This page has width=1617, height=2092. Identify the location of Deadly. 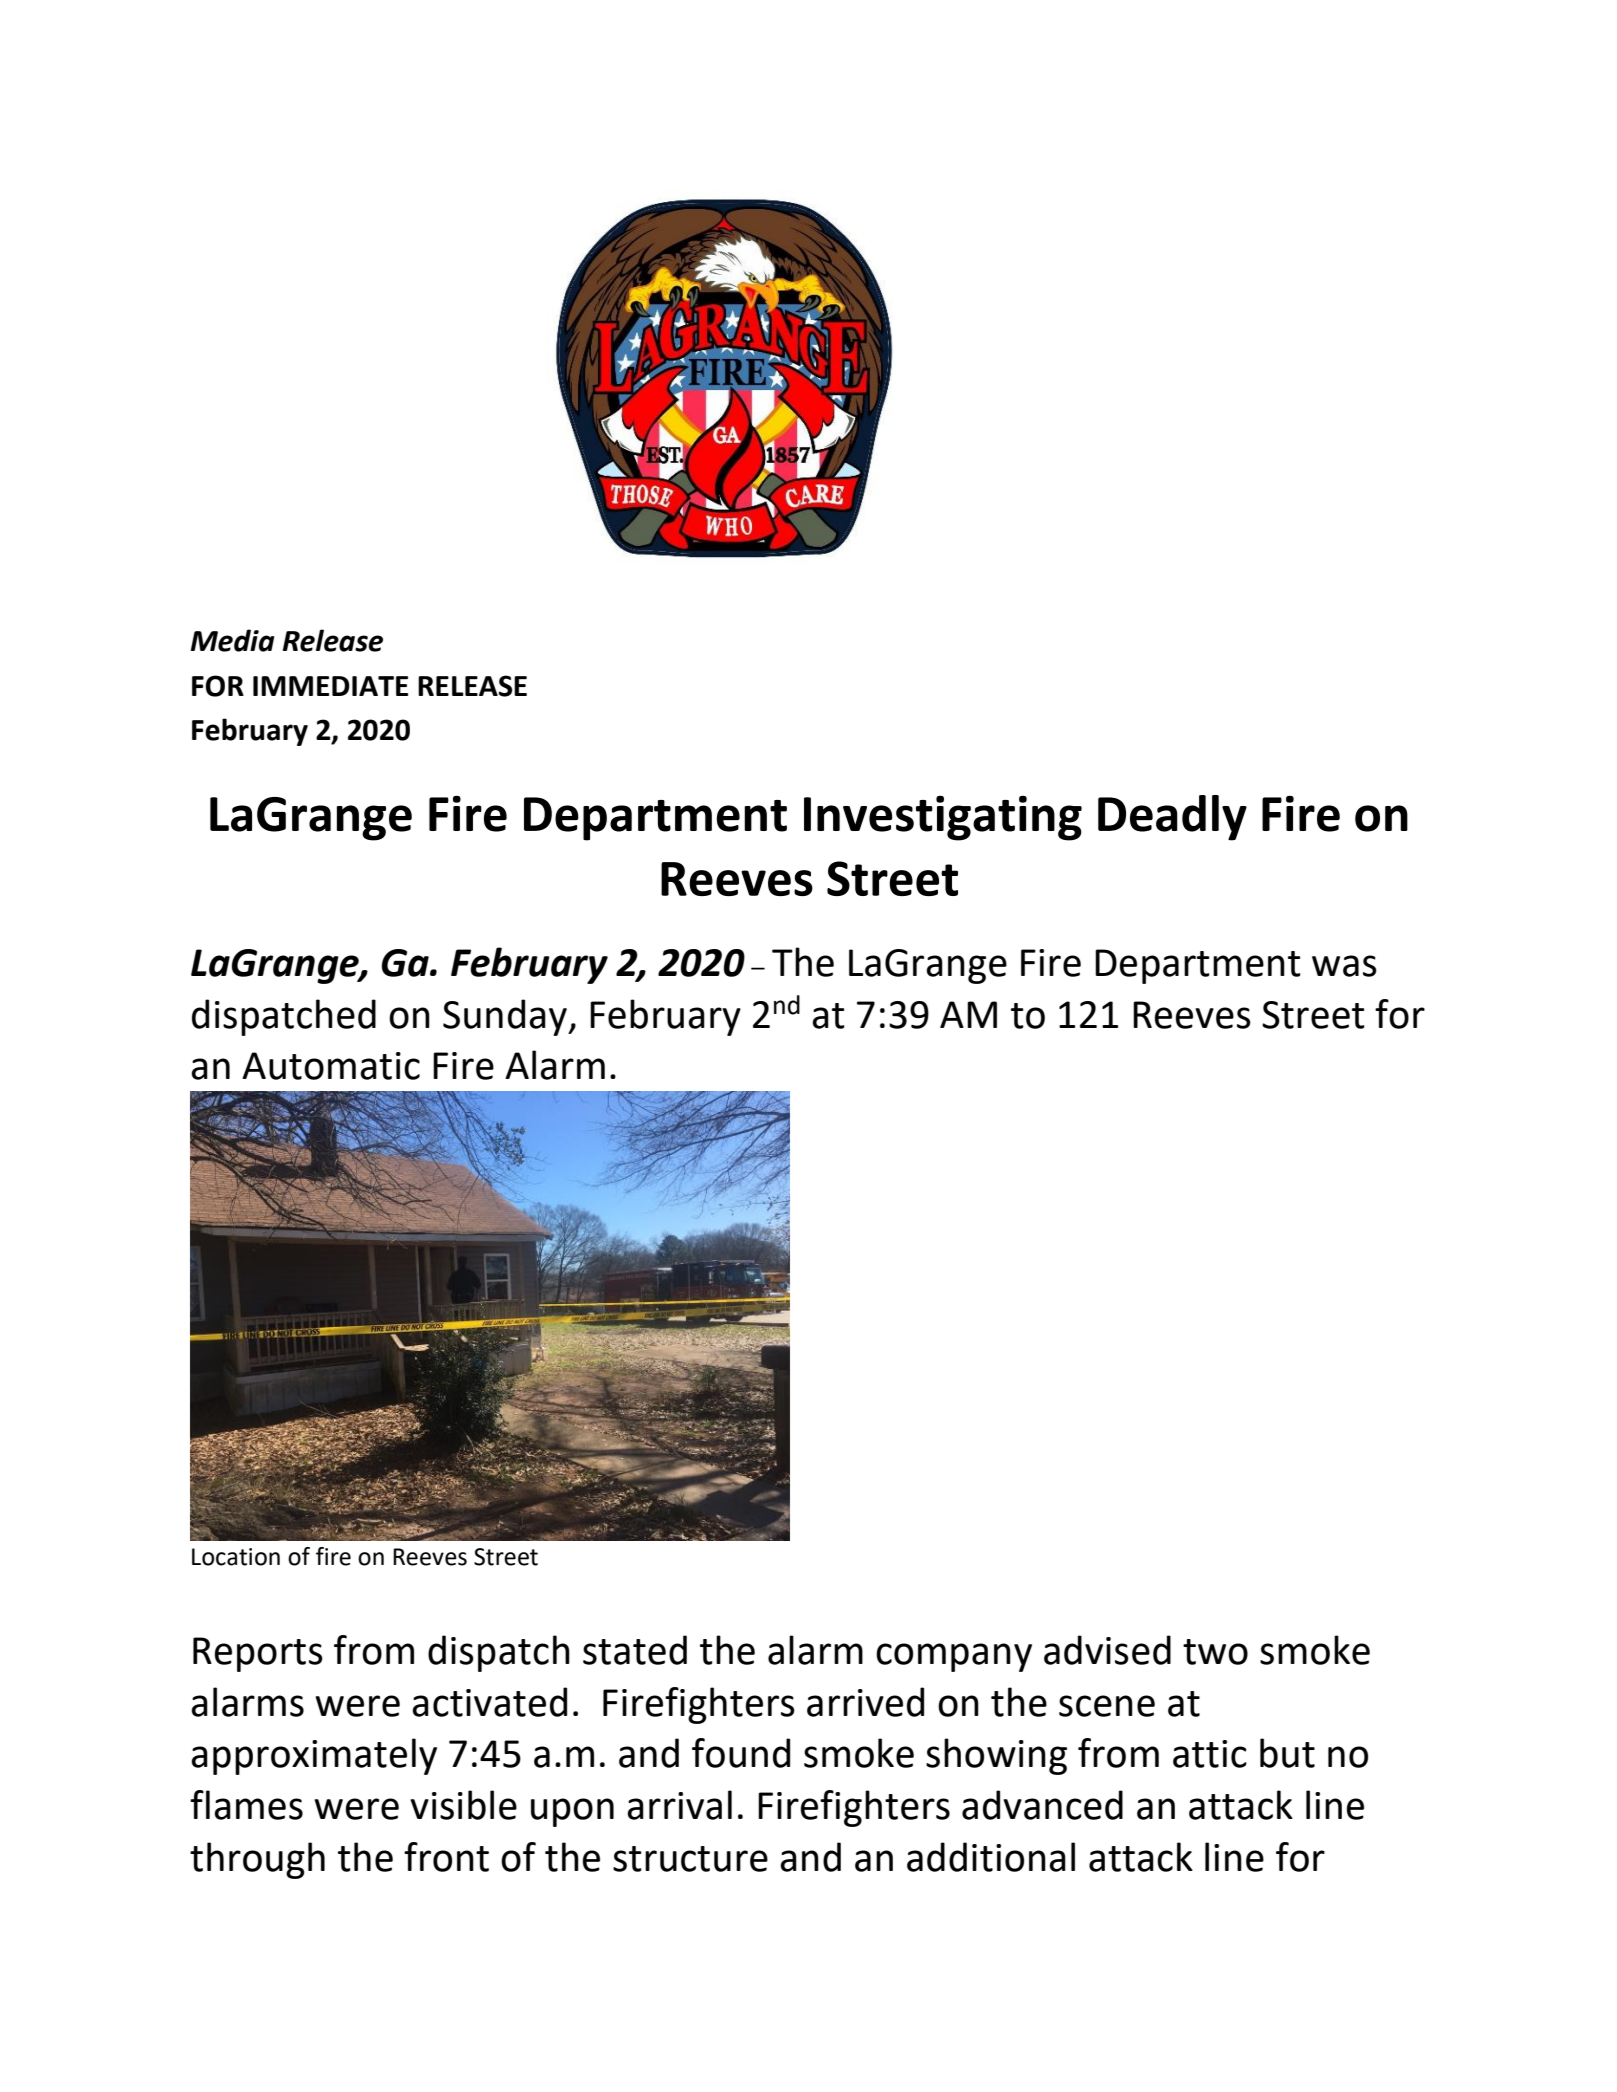
(1172, 818).
